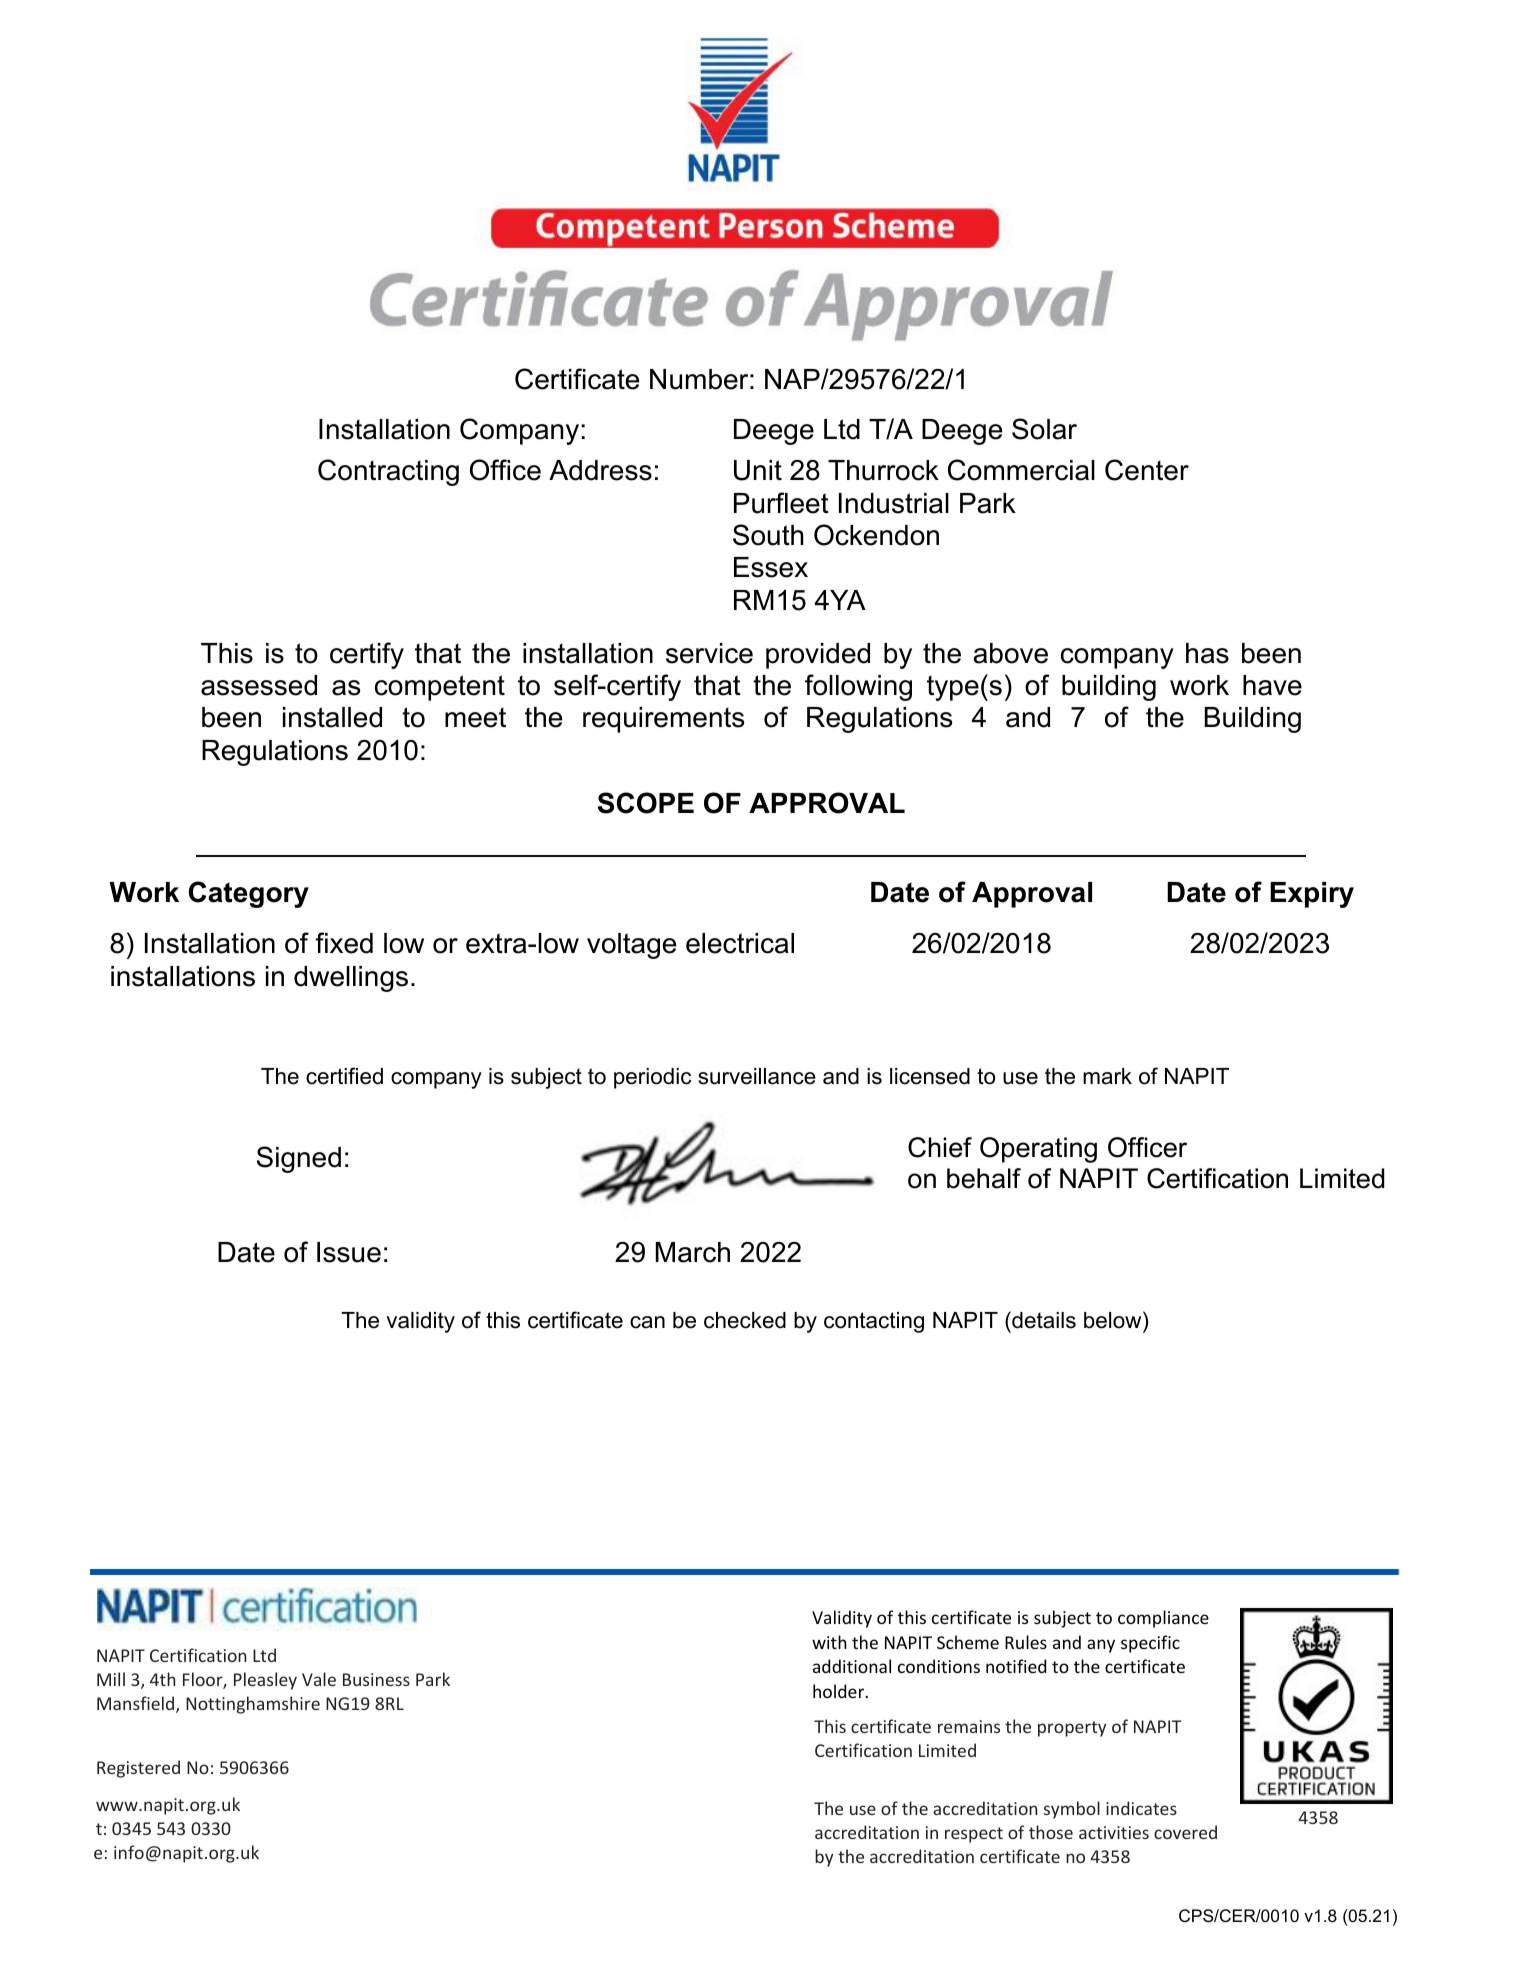  I want to click on surveillance, so click(757, 1076).
